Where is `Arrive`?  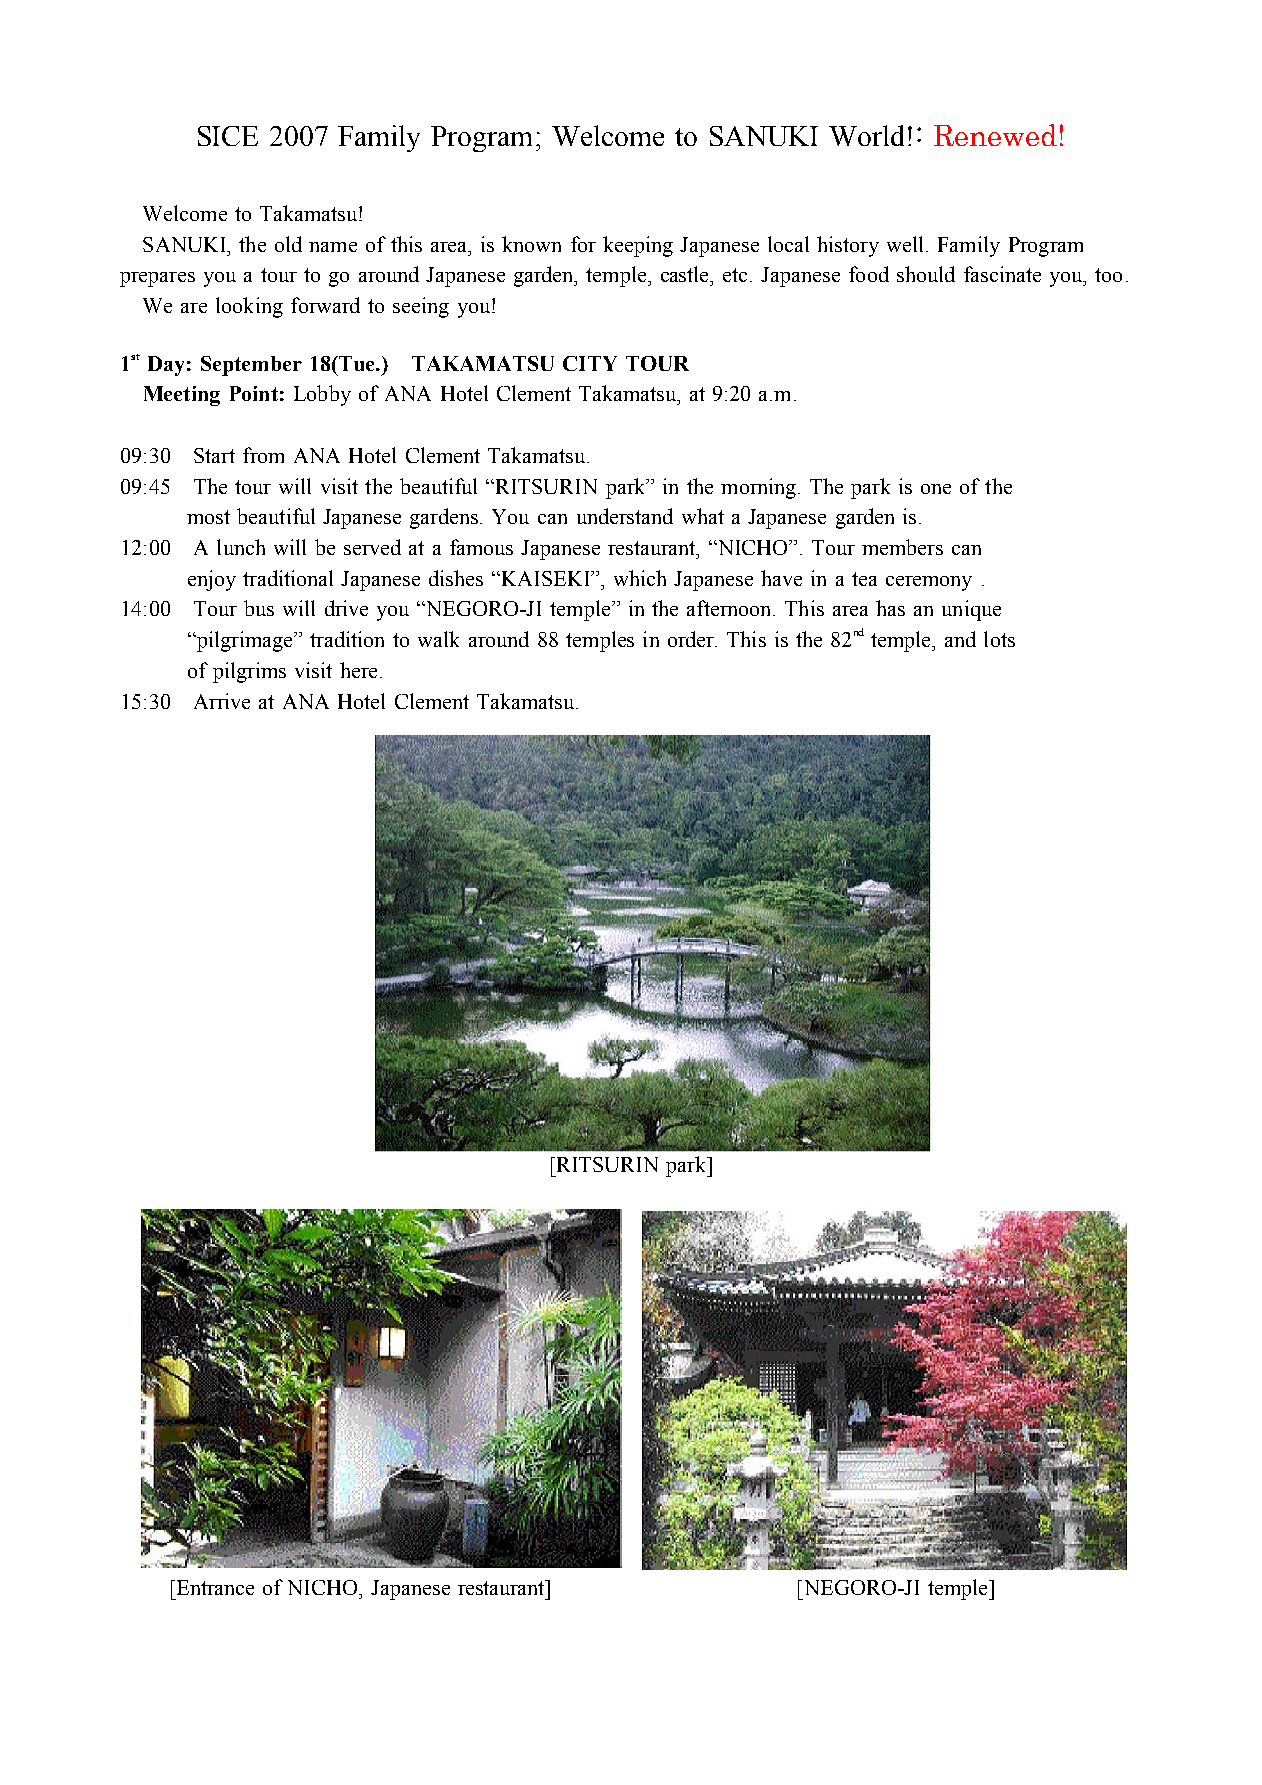 Arrive is located at coordinates (222, 701).
